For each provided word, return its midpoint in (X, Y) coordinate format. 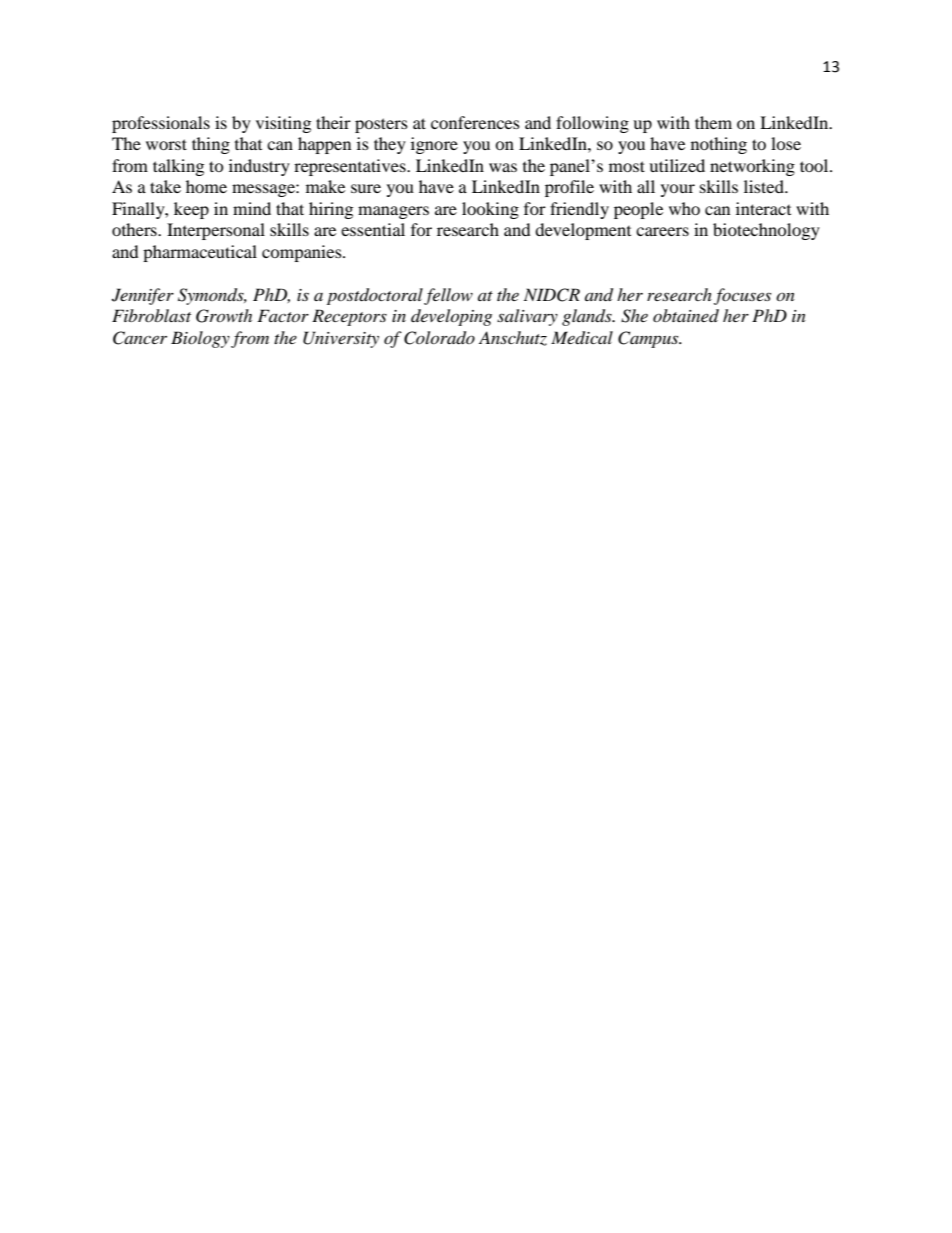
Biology (200, 339)
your (678, 190)
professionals (161, 124)
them (713, 122)
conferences (475, 122)
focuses (742, 296)
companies (303, 253)
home (206, 186)
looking (490, 210)
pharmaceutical (200, 253)
